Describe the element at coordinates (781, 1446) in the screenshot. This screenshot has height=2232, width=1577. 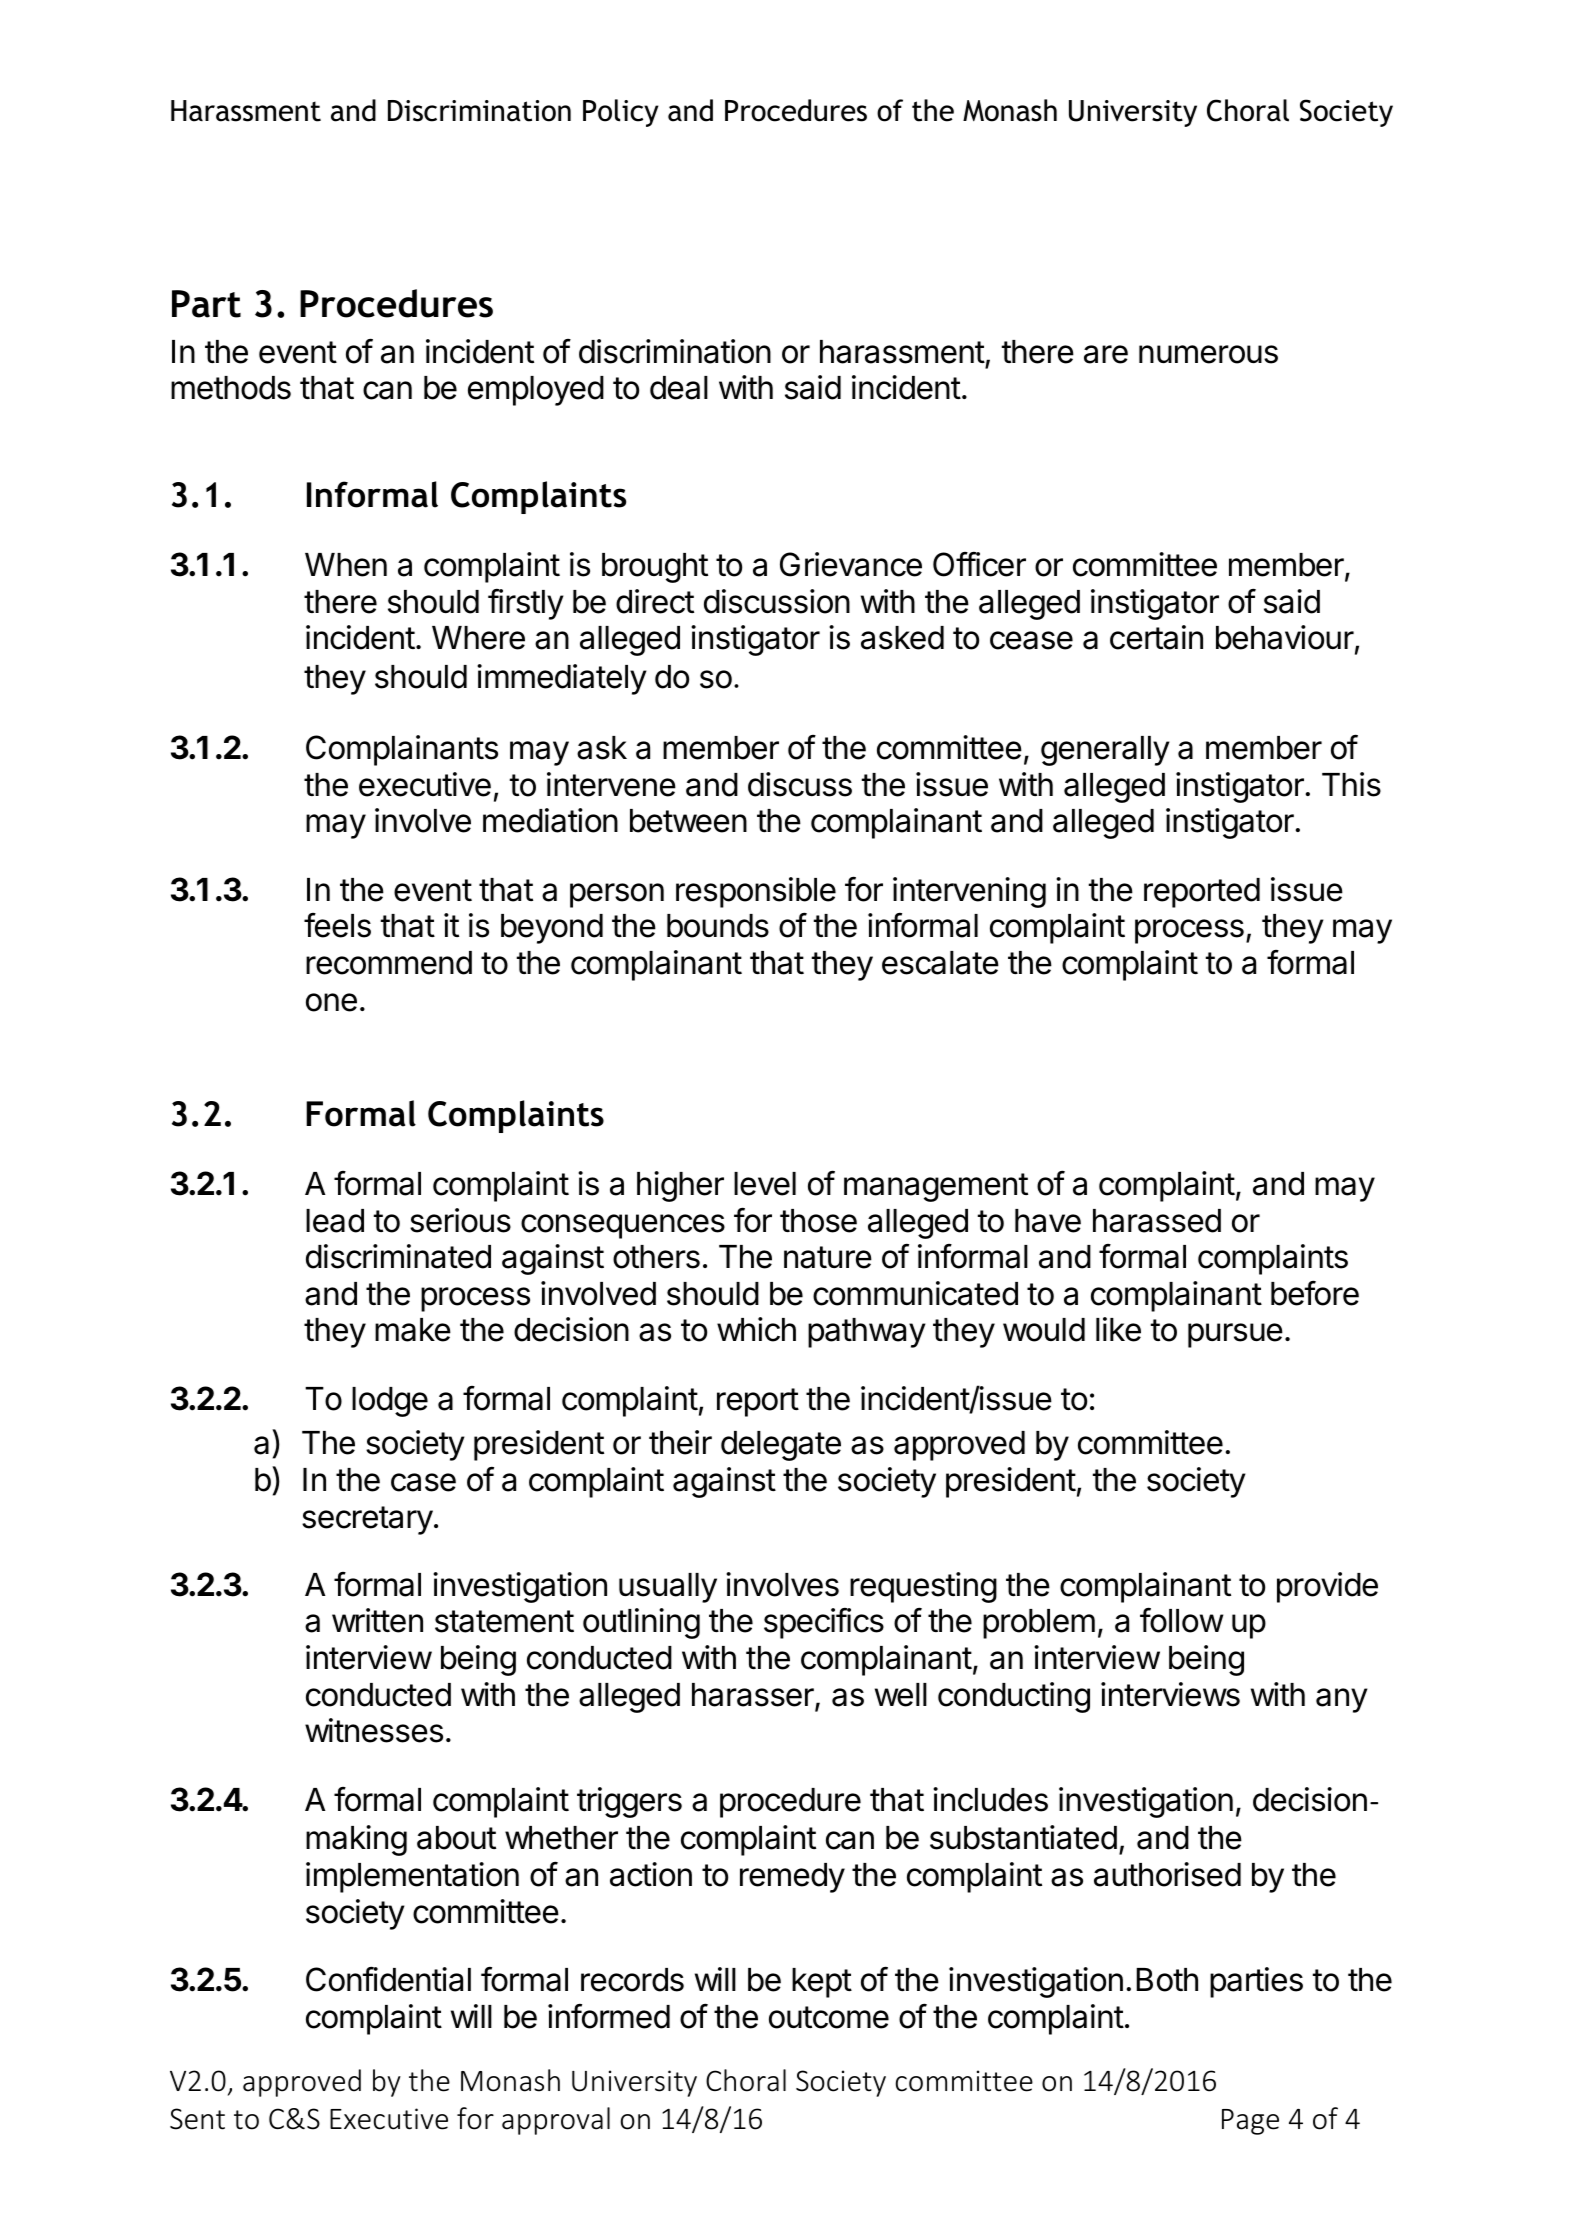
I see `delegate` at that location.
